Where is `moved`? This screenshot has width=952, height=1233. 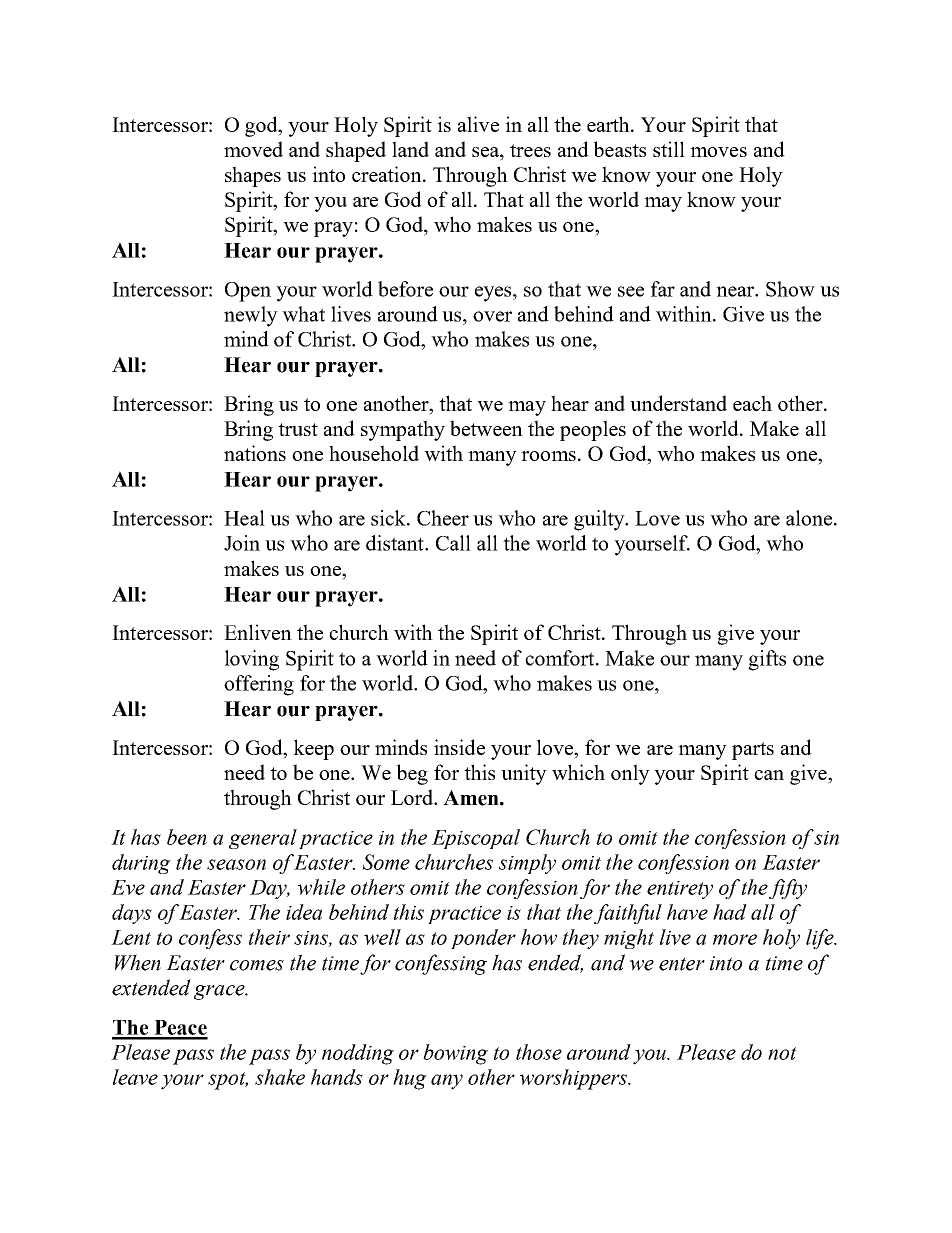
moved is located at coordinates (253, 149).
